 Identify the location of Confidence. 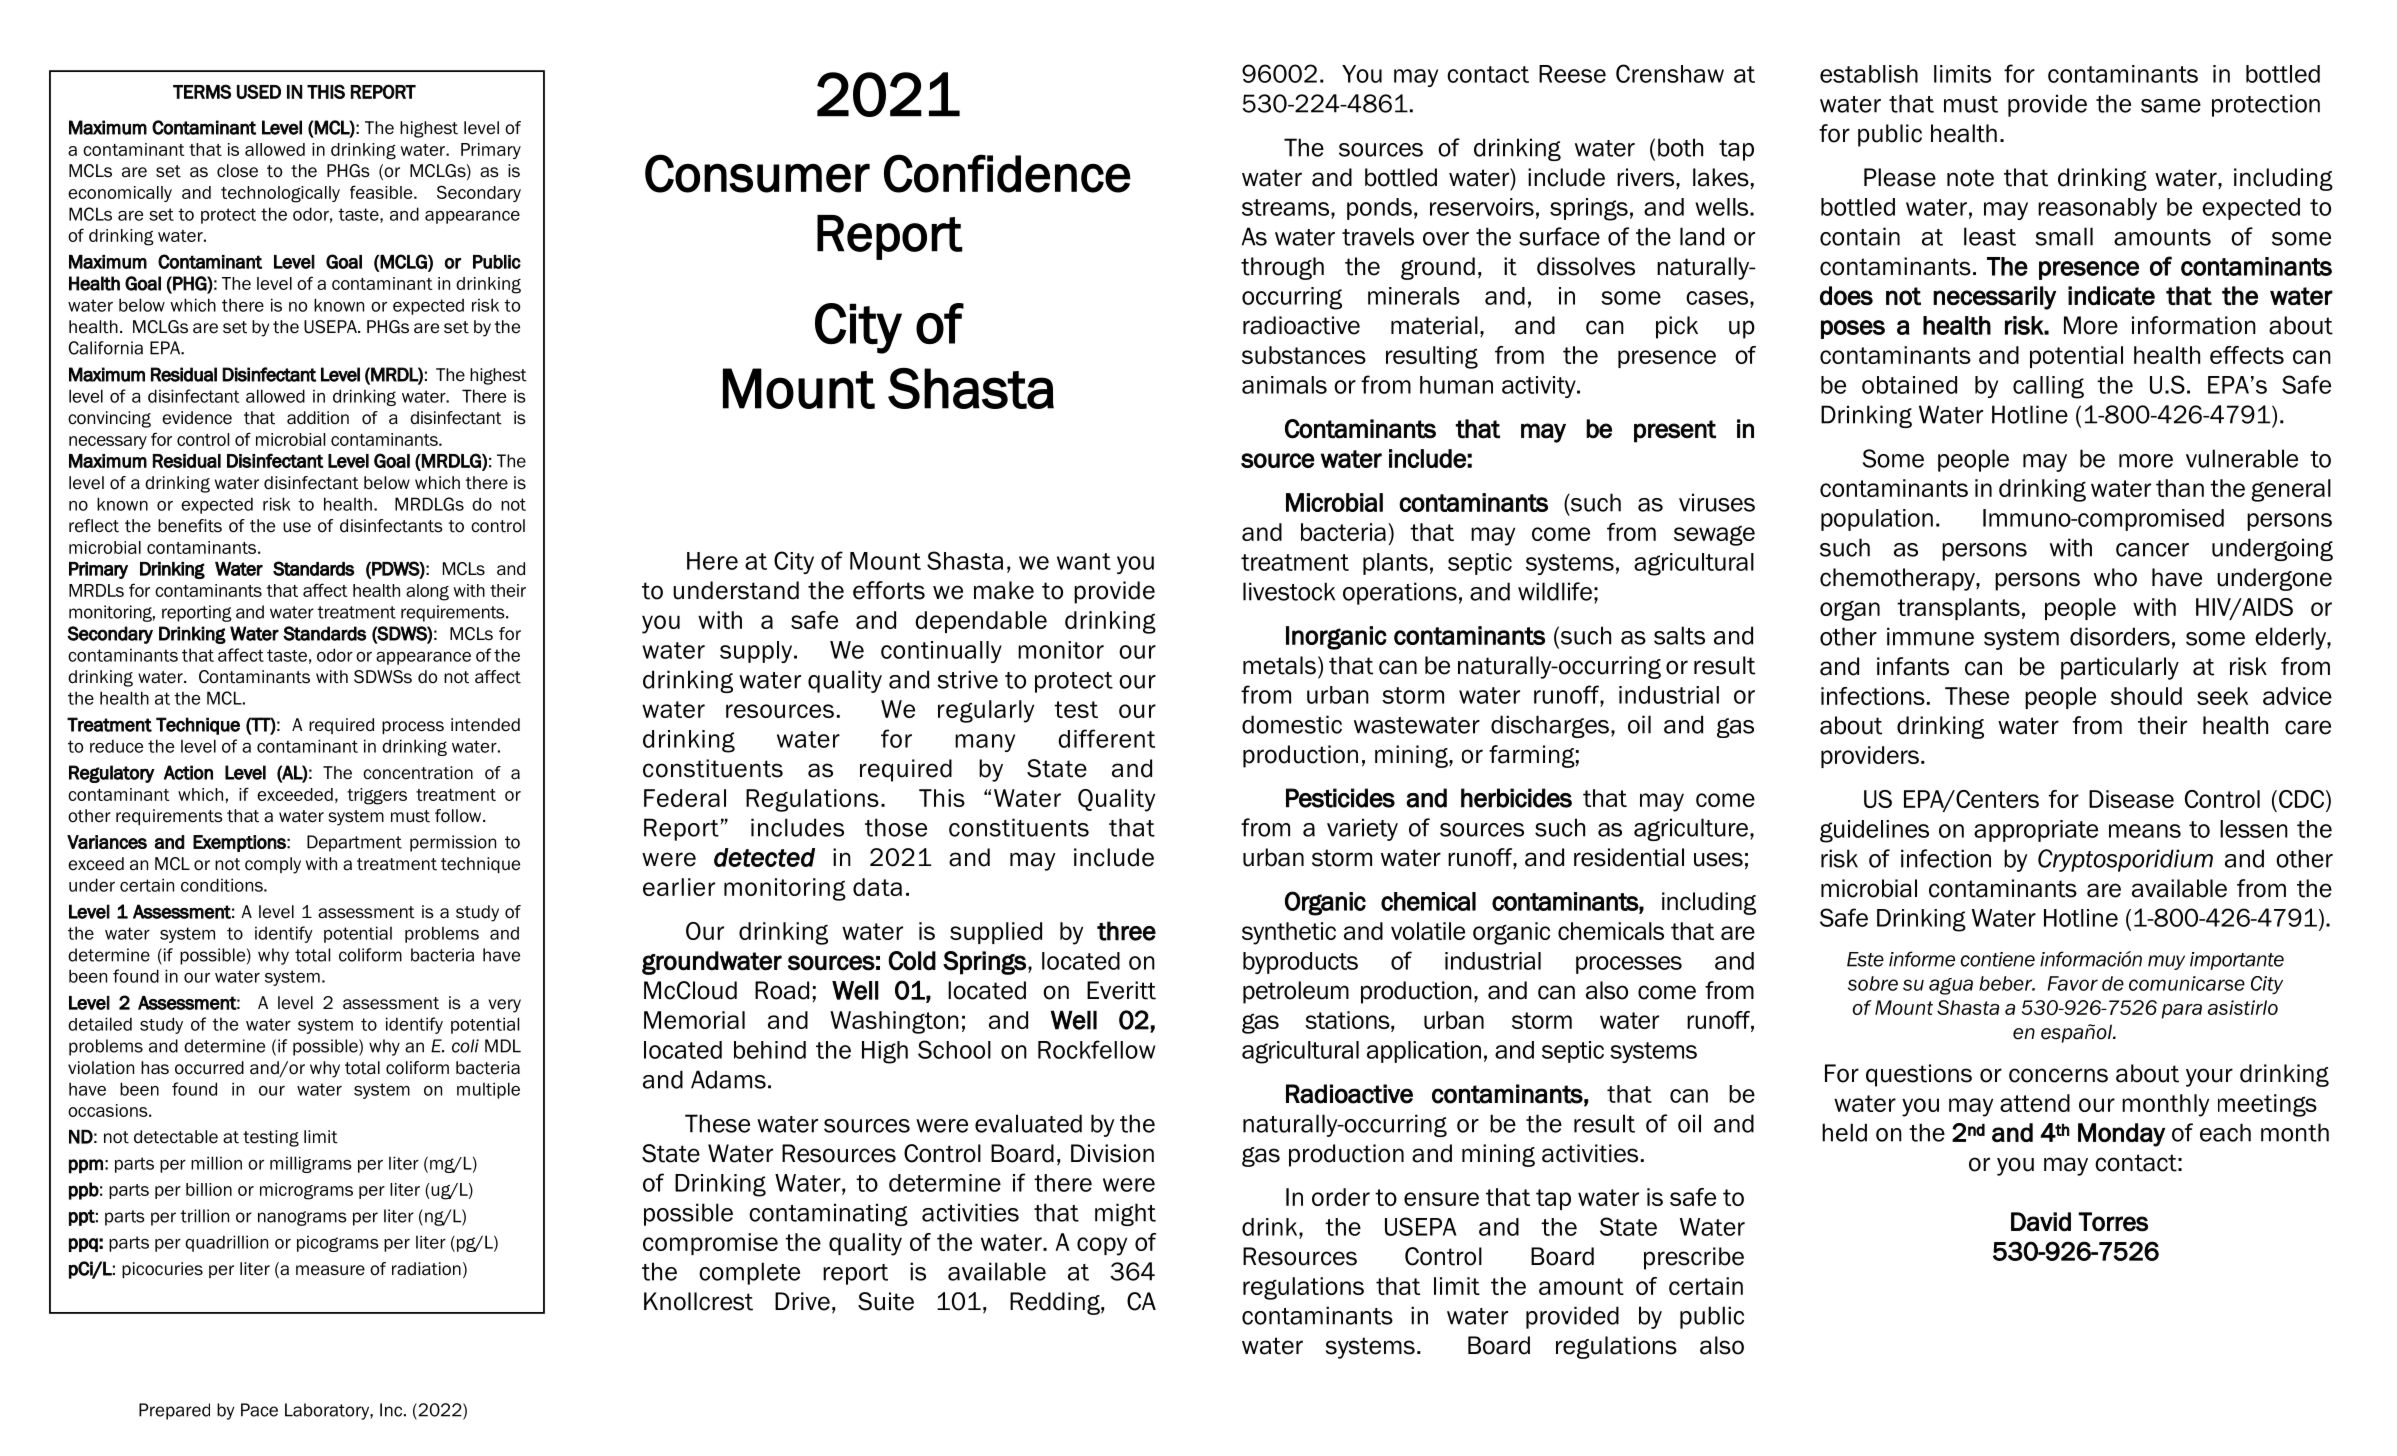
(1007, 173).
